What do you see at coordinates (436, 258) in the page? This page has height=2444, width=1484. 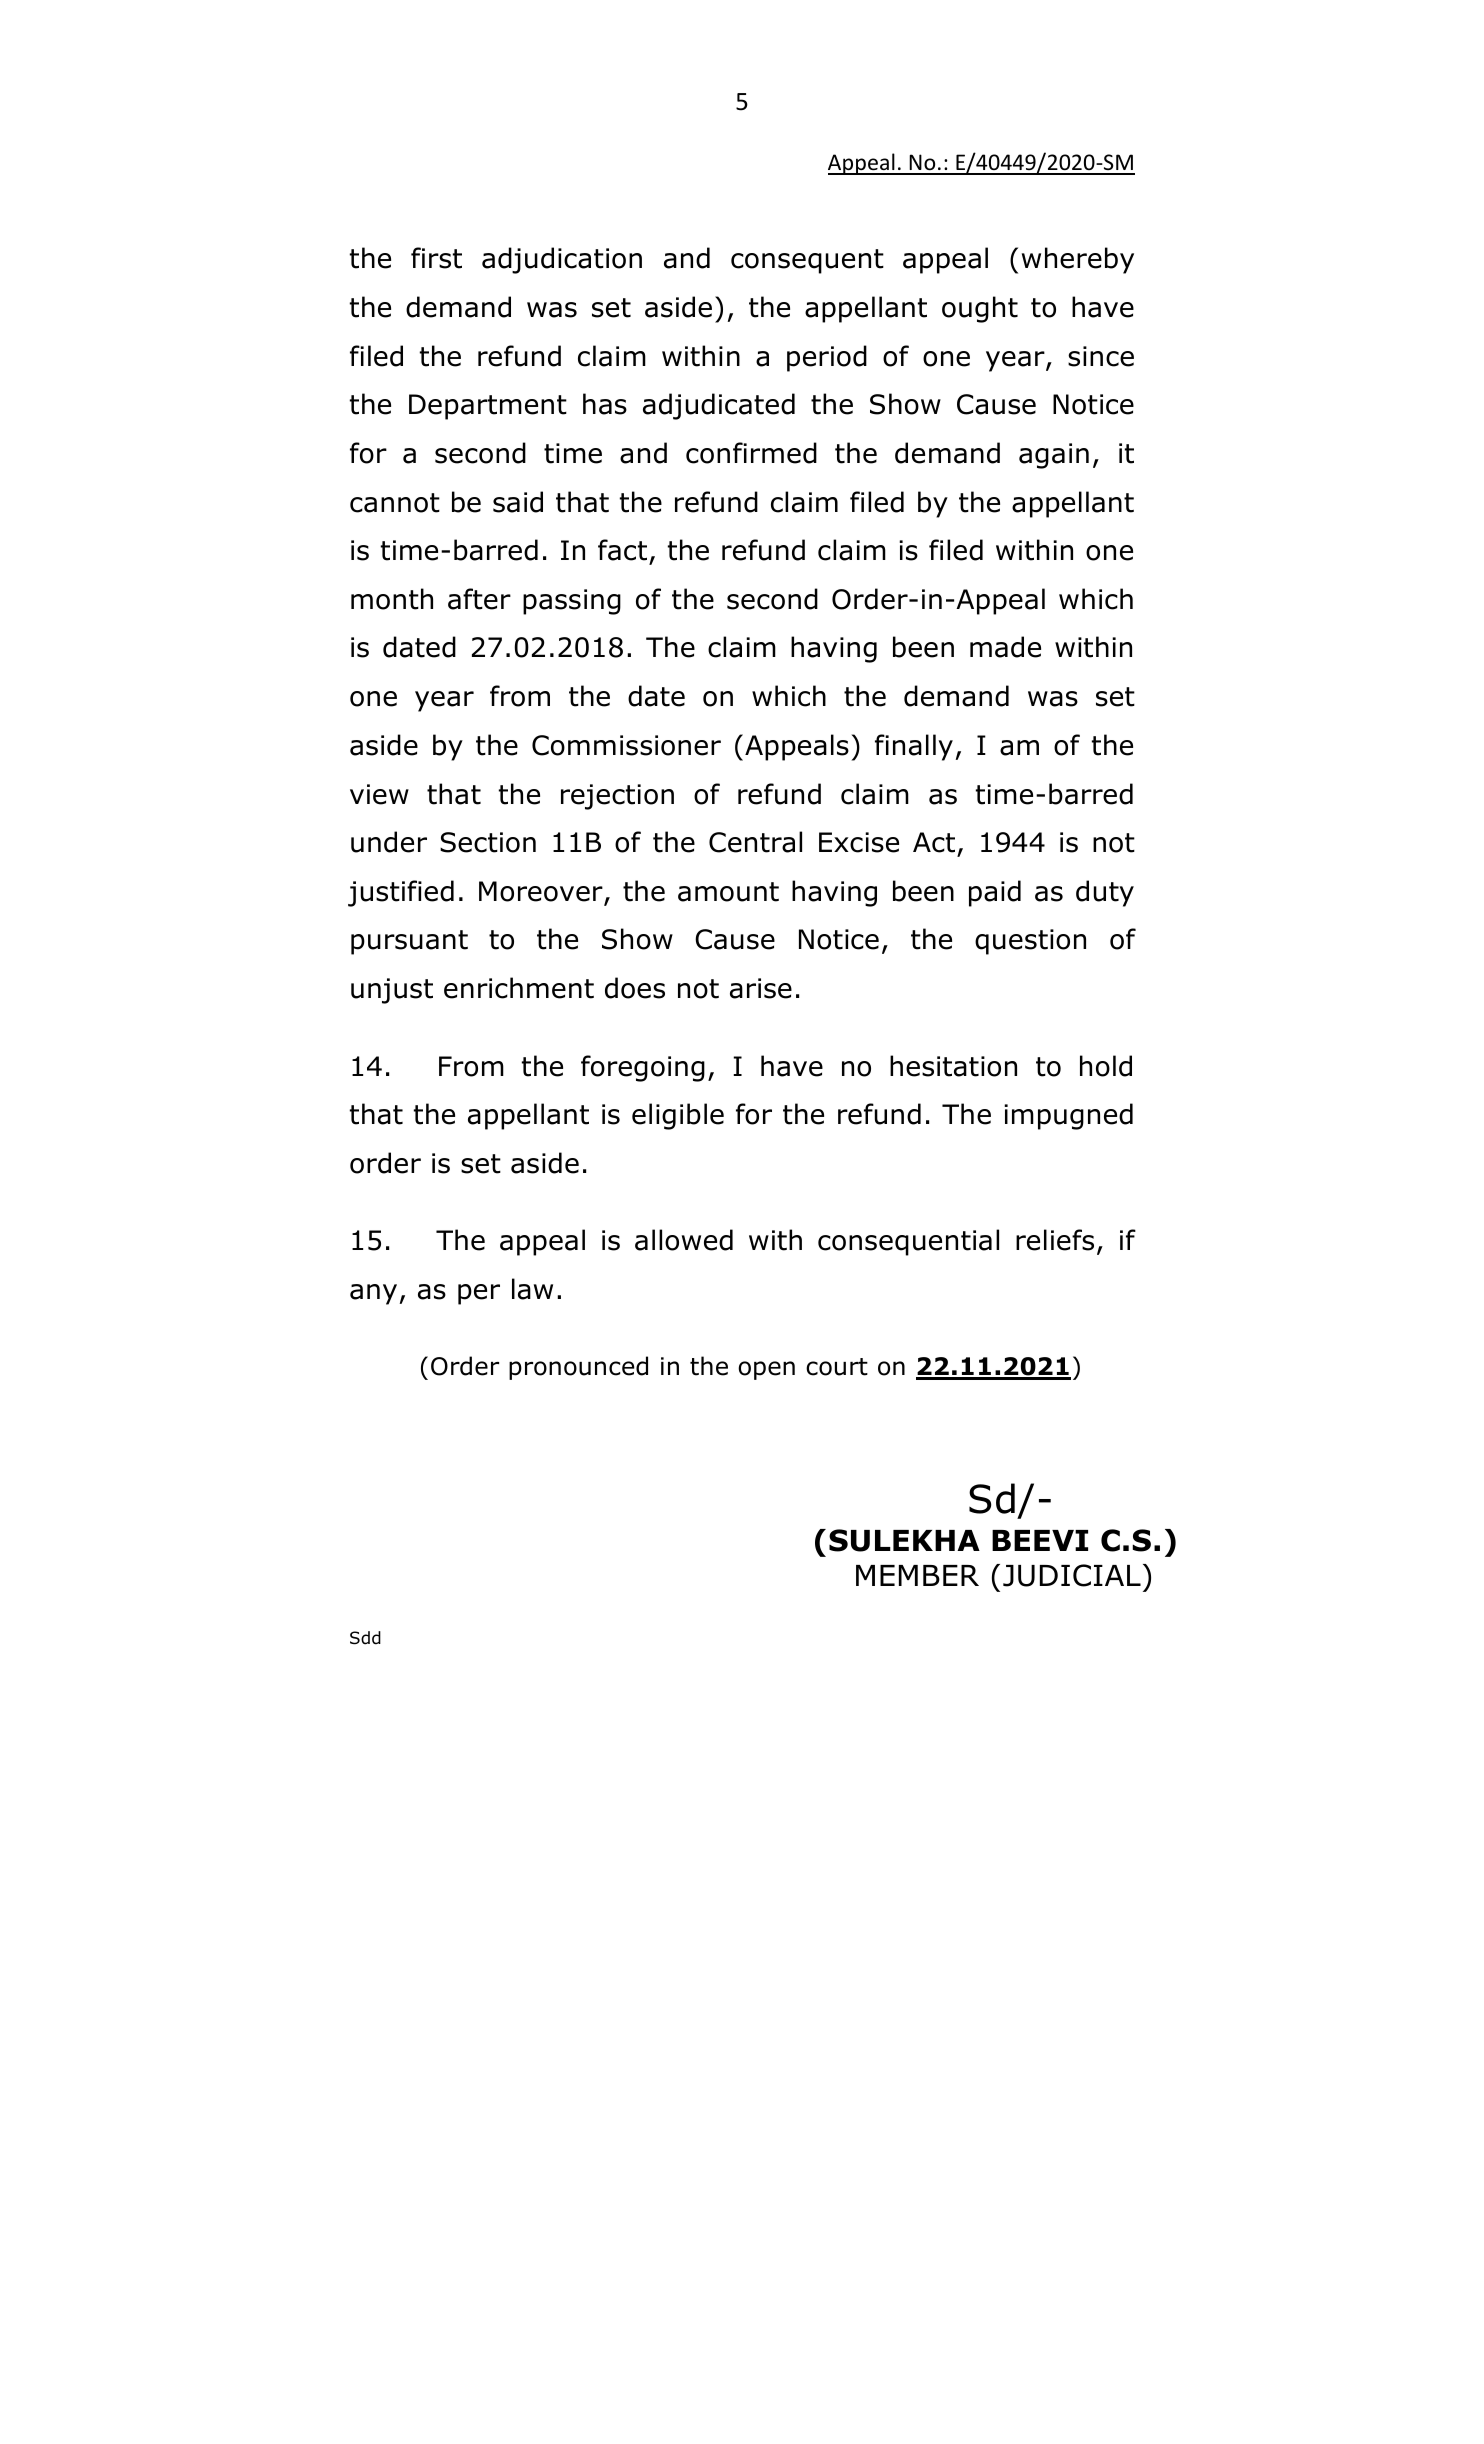 I see `first` at bounding box center [436, 258].
